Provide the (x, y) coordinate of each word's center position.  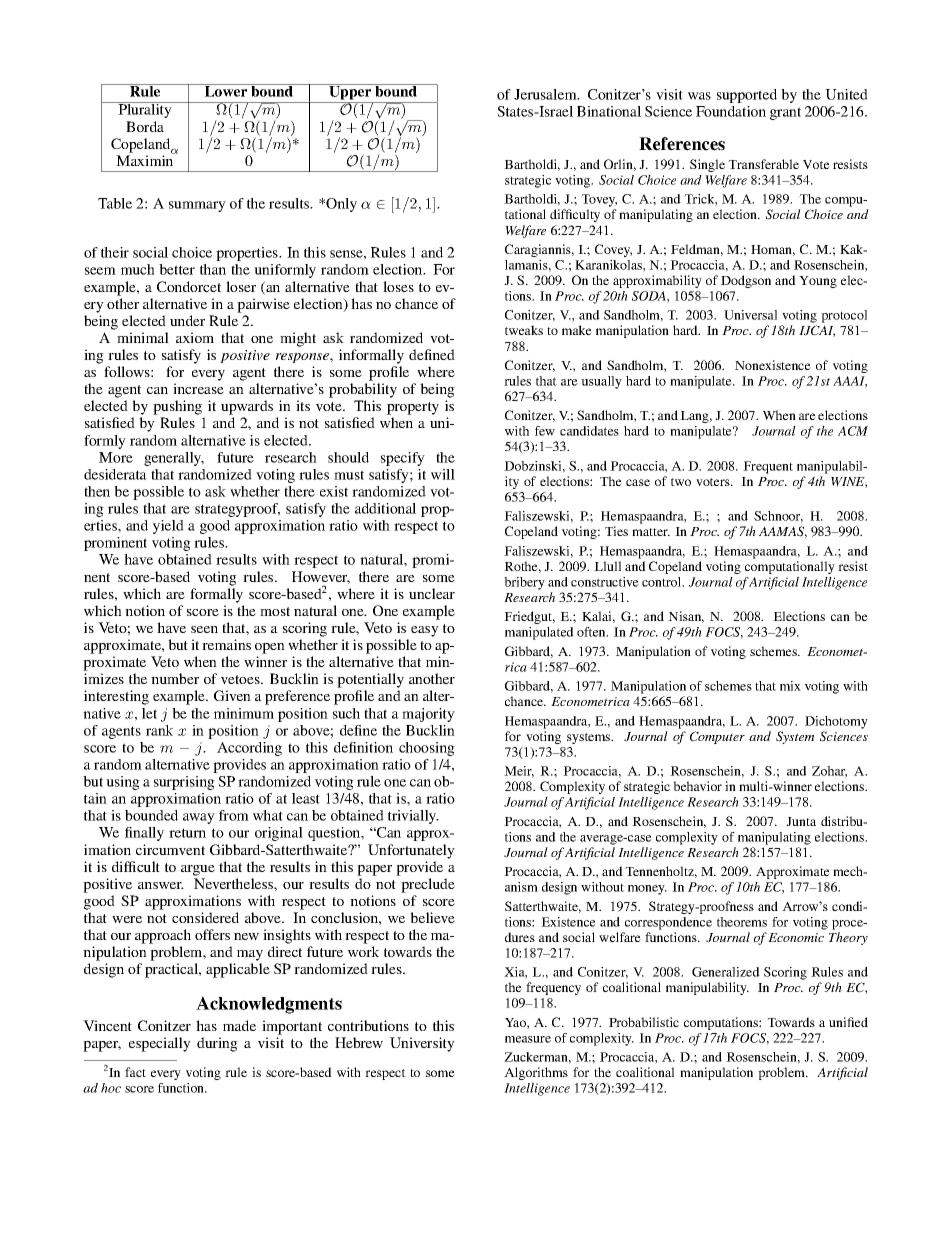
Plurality (145, 110)
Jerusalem (546, 94)
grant (785, 113)
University (422, 1044)
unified (848, 1022)
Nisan (686, 617)
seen (204, 629)
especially (160, 1044)
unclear (432, 593)
